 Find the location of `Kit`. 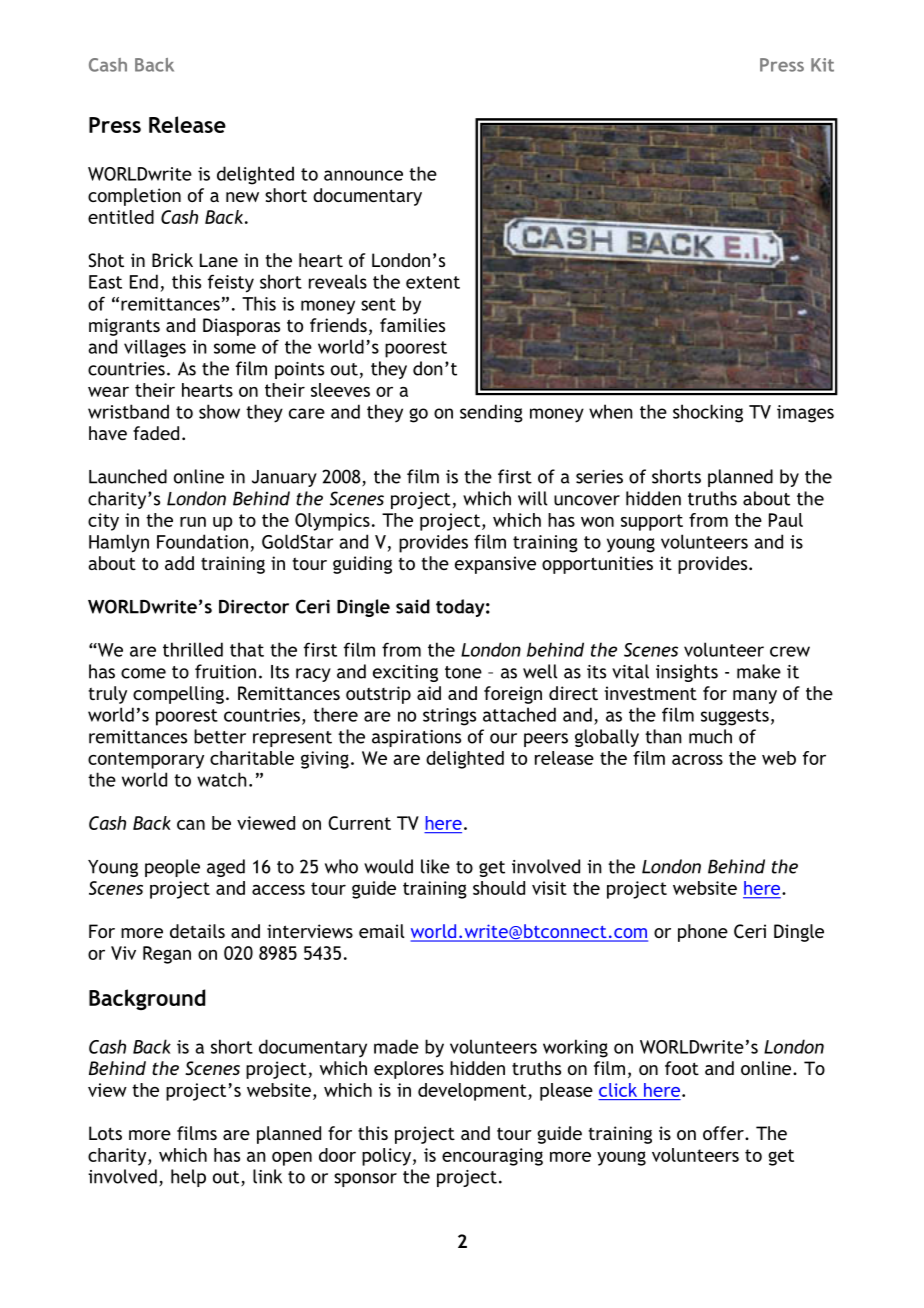

Kit is located at coordinates (822, 65).
